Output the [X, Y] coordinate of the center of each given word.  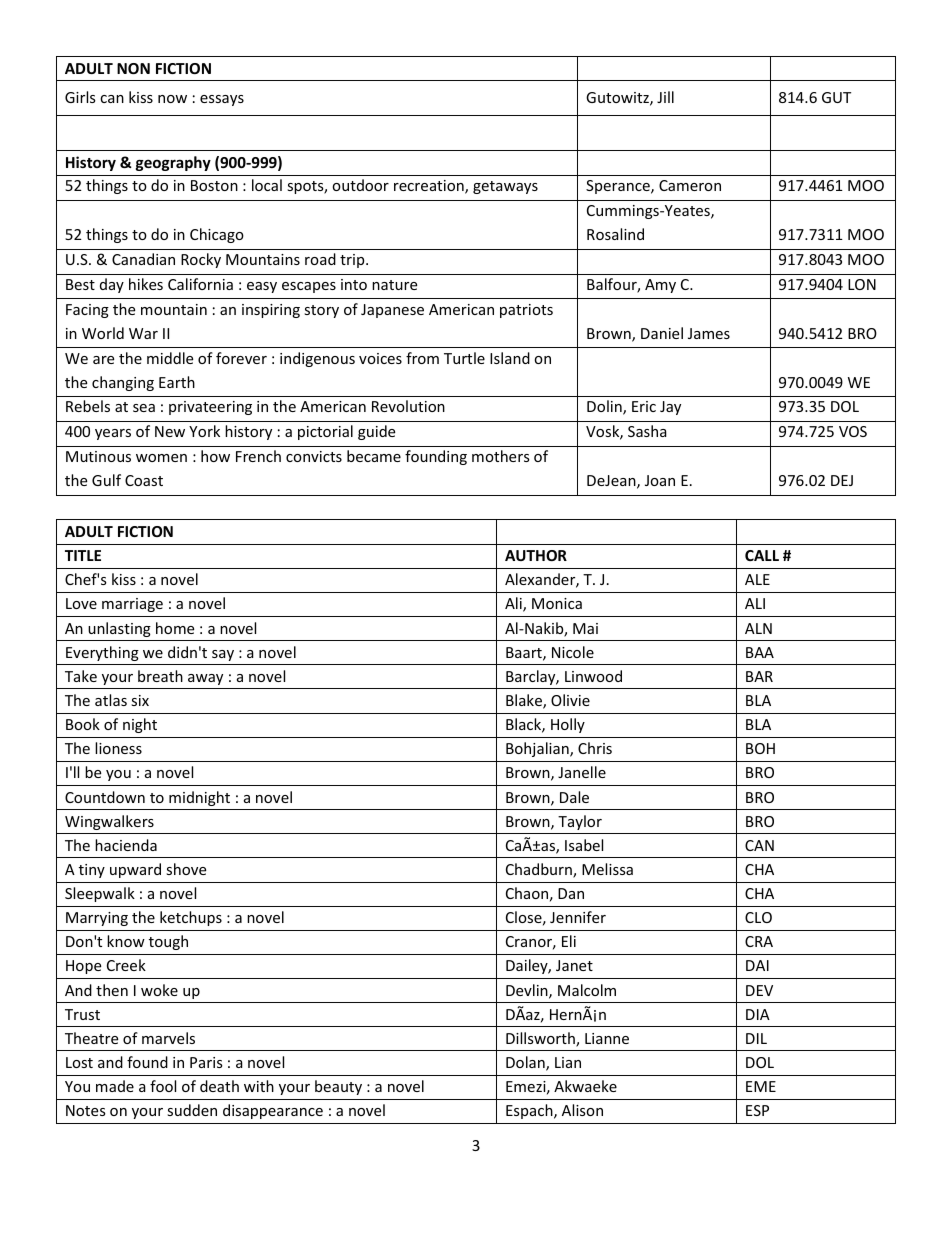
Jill [665, 97]
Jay [670, 408]
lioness [118, 748]
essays [222, 100]
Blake [525, 701]
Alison [582, 1110]
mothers [501, 456]
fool [163, 1086]
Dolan [526, 1063]
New [170, 431]
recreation [430, 187]
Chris [595, 748]
